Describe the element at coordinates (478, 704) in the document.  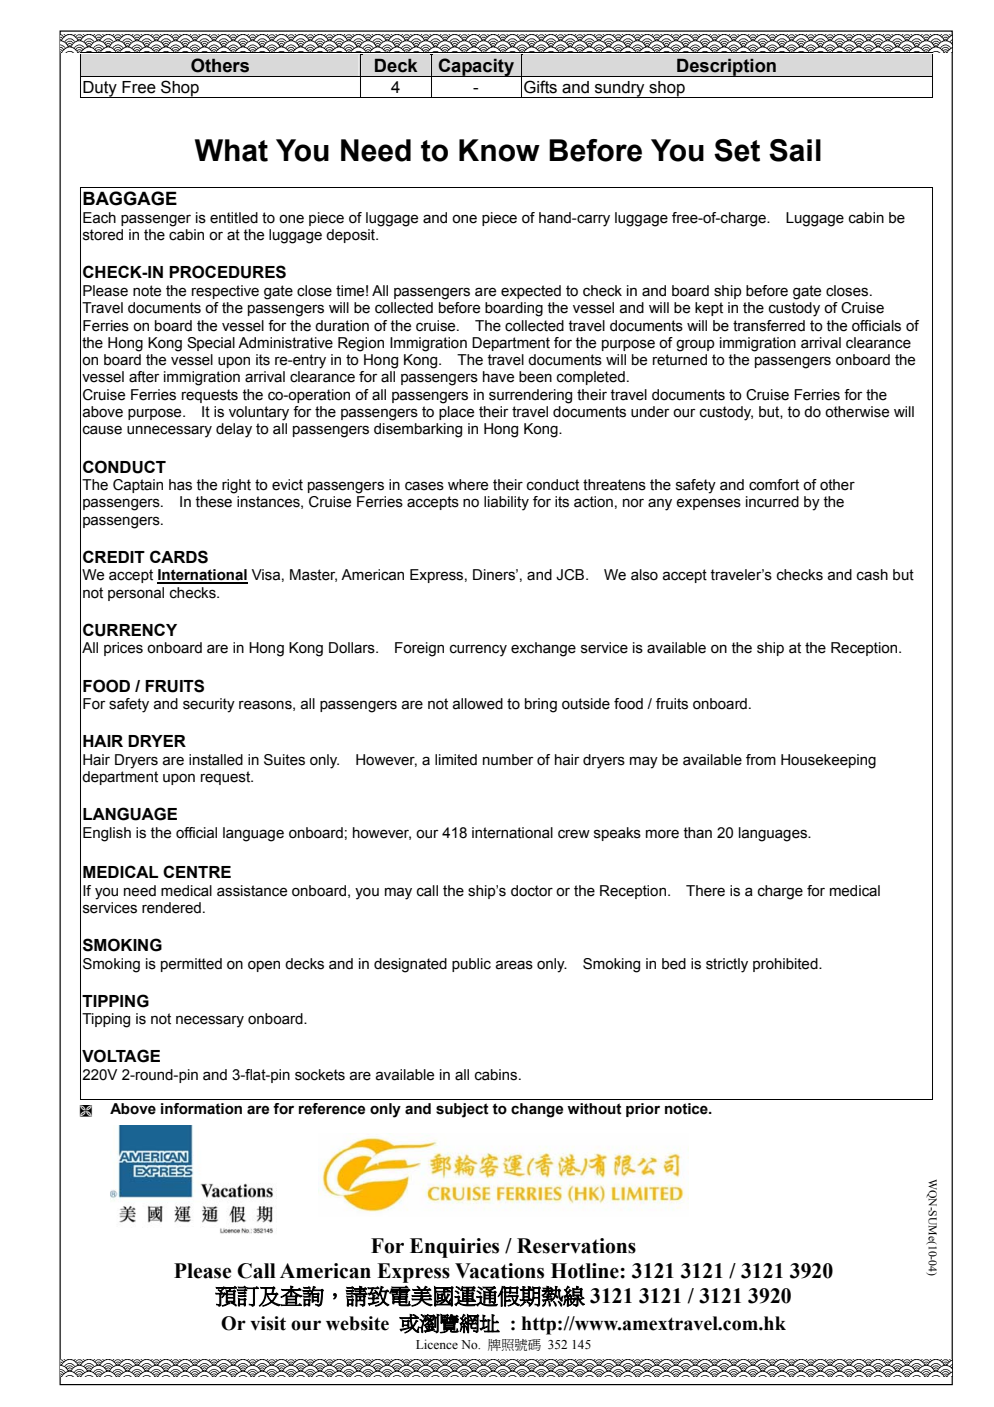
I see `allowed` at that location.
